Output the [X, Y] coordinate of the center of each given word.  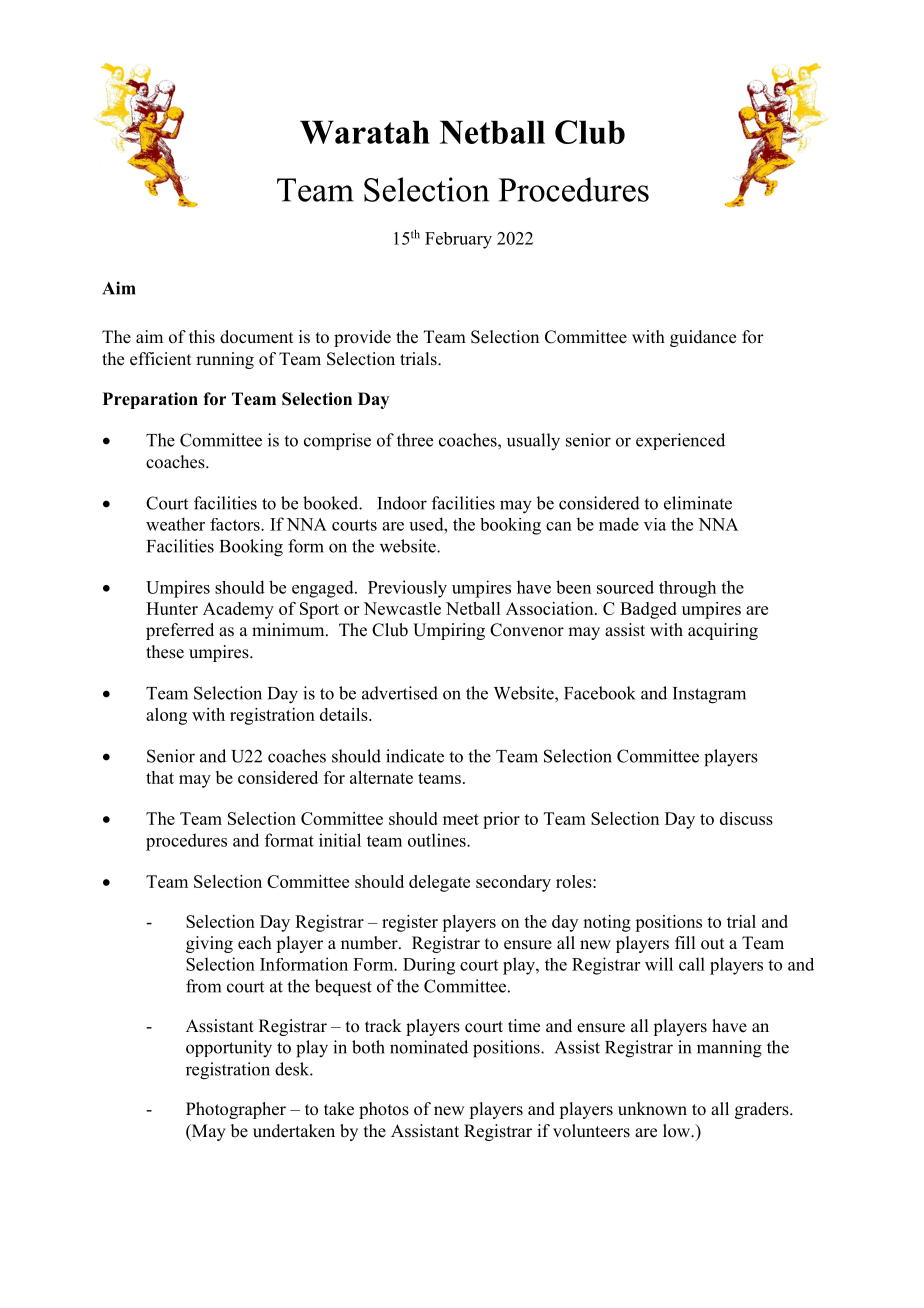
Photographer [236, 1110]
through [687, 589]
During [429, 966]
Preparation [150, 400]
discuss [746, 818]
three [415, 440]
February [458, 240]
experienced [680, 441]
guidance [703, 338]
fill [685, 942]
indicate [415, 756]
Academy [238, 610]
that [160, 777]
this [202, 337]
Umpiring [449, 631]
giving [209, 944]
